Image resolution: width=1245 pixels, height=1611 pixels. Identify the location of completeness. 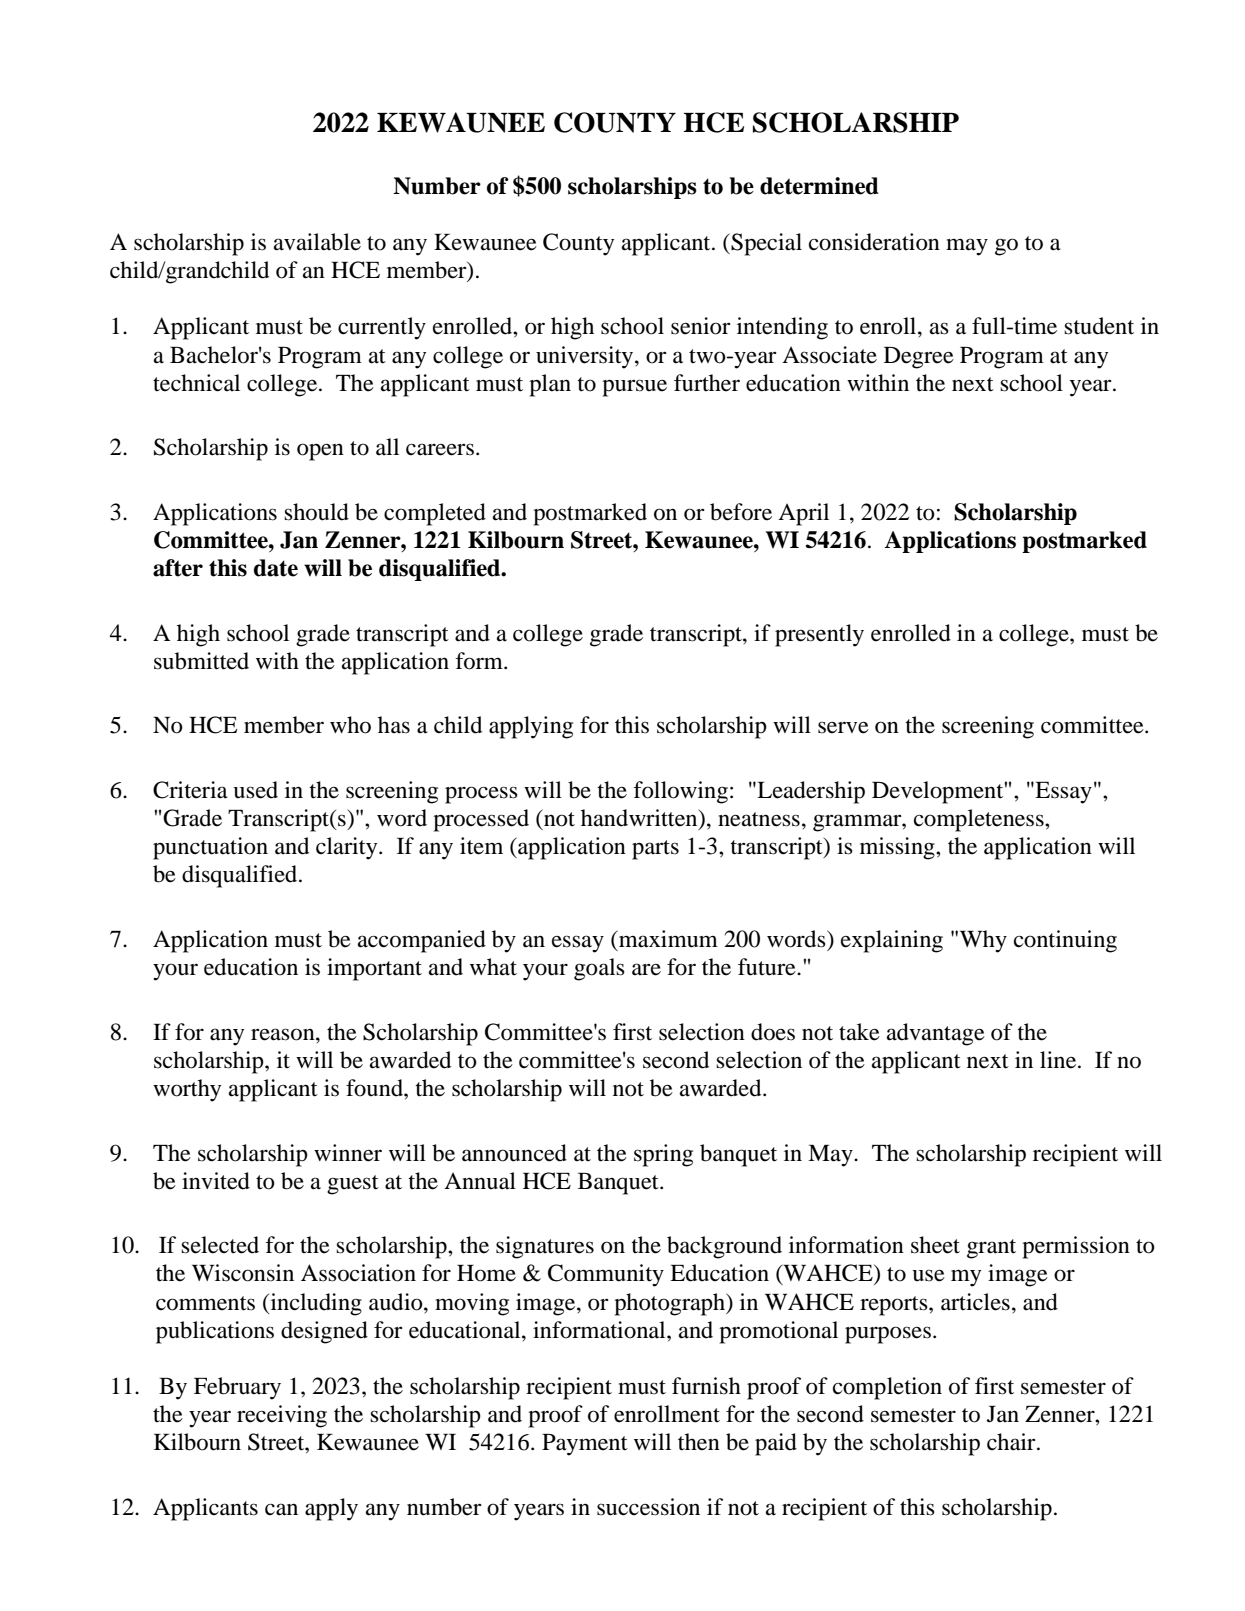
(980, 820).
